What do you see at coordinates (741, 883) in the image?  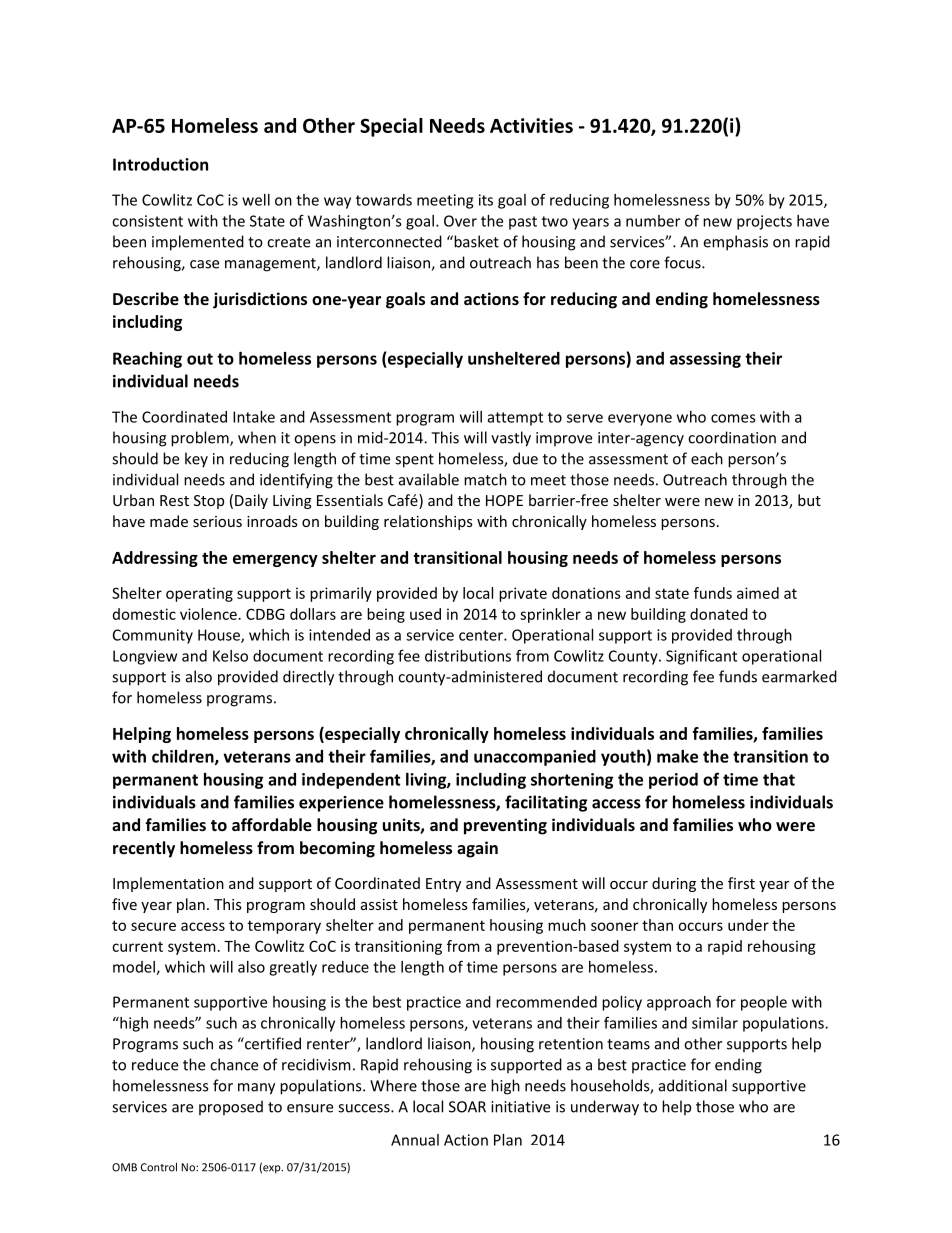 I see `first` at bounding box center [741, 883].
